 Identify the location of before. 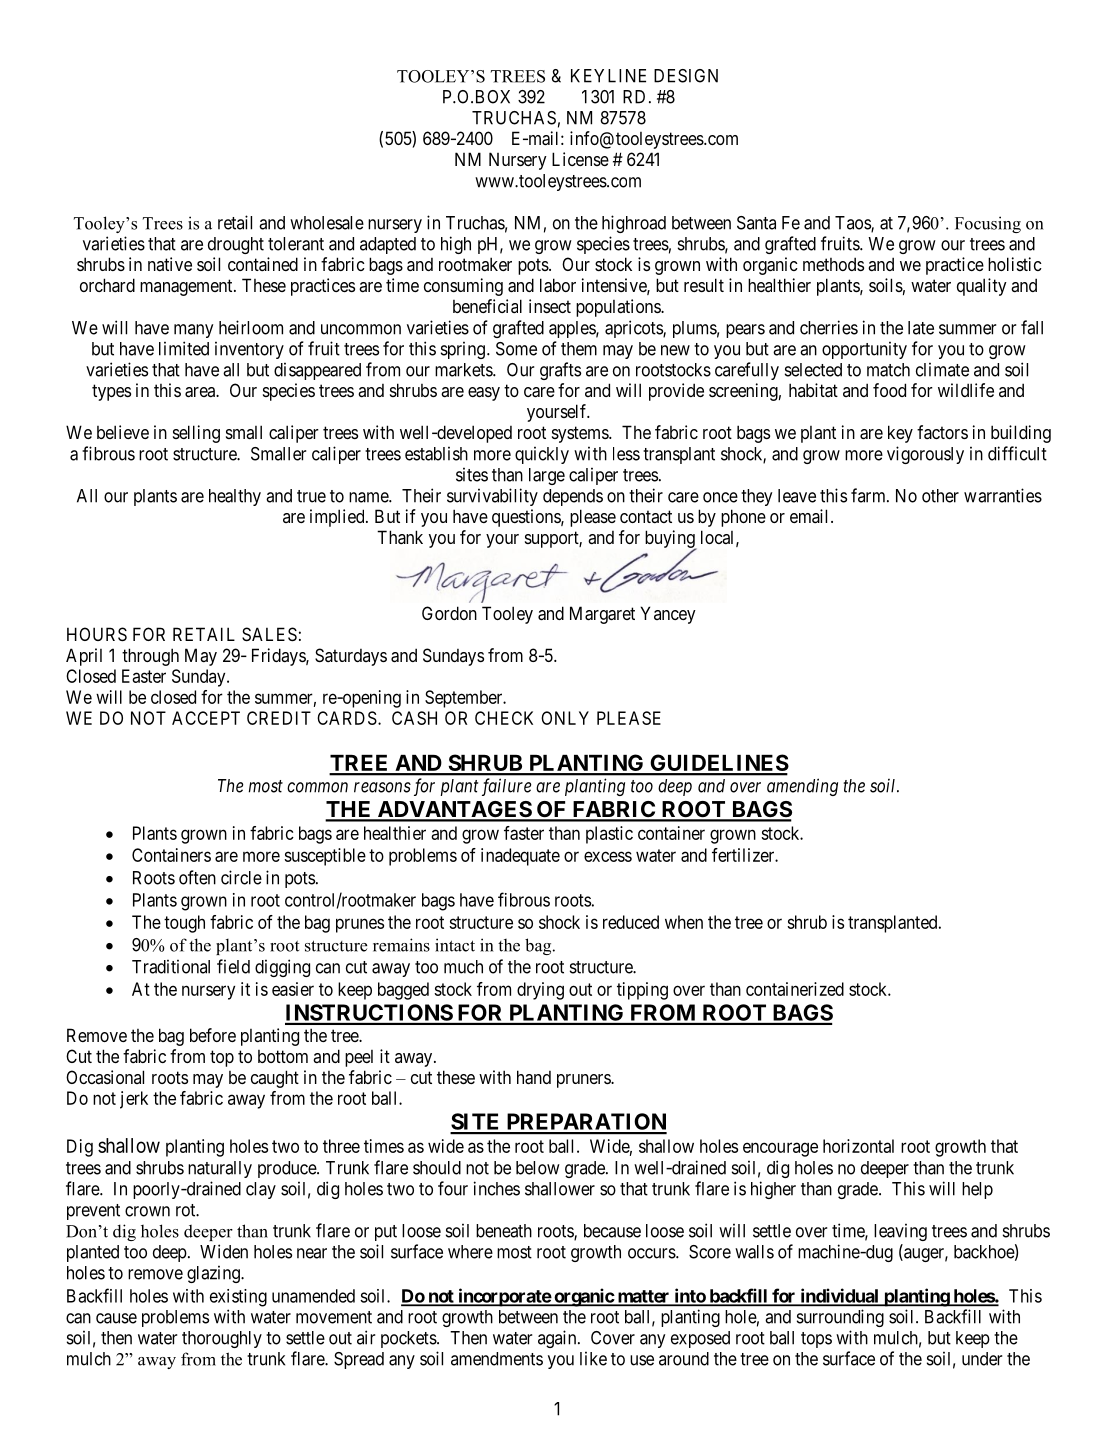
(213, 1035).
